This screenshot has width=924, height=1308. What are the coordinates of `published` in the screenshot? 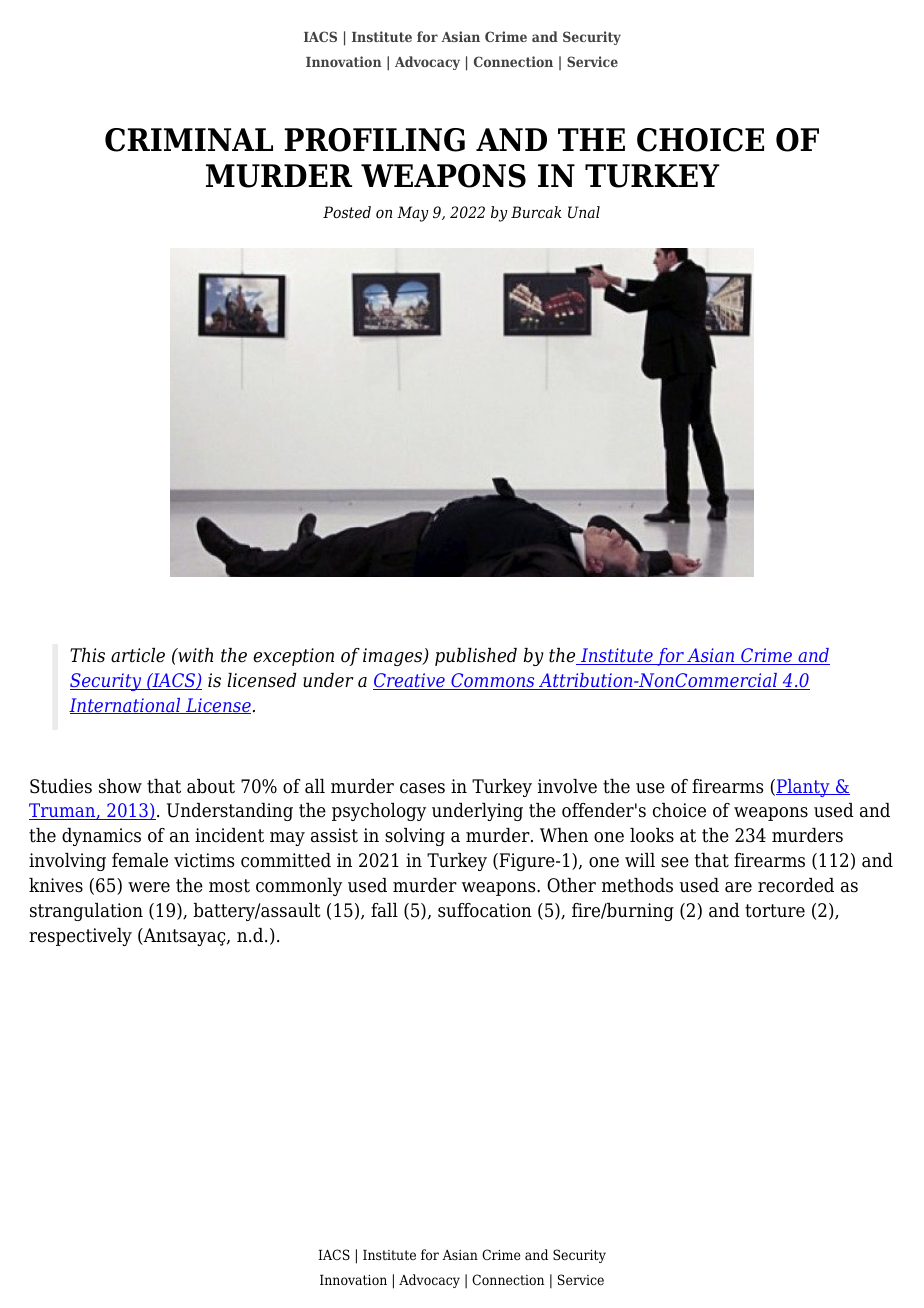 It's located at (476, 657).
